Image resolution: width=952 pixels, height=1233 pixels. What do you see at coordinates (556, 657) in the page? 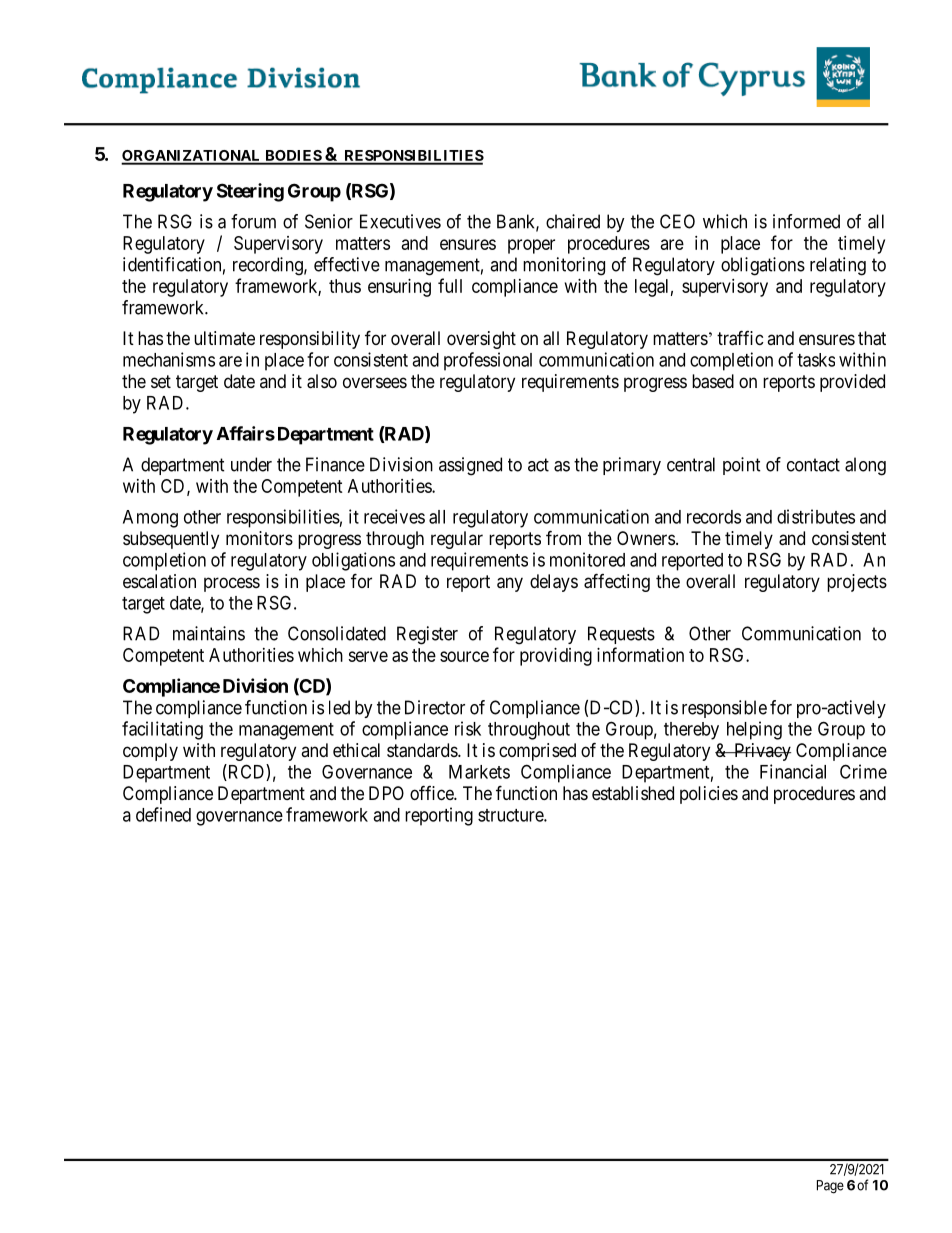
I see `providing` at bounding box center [556, 657].
